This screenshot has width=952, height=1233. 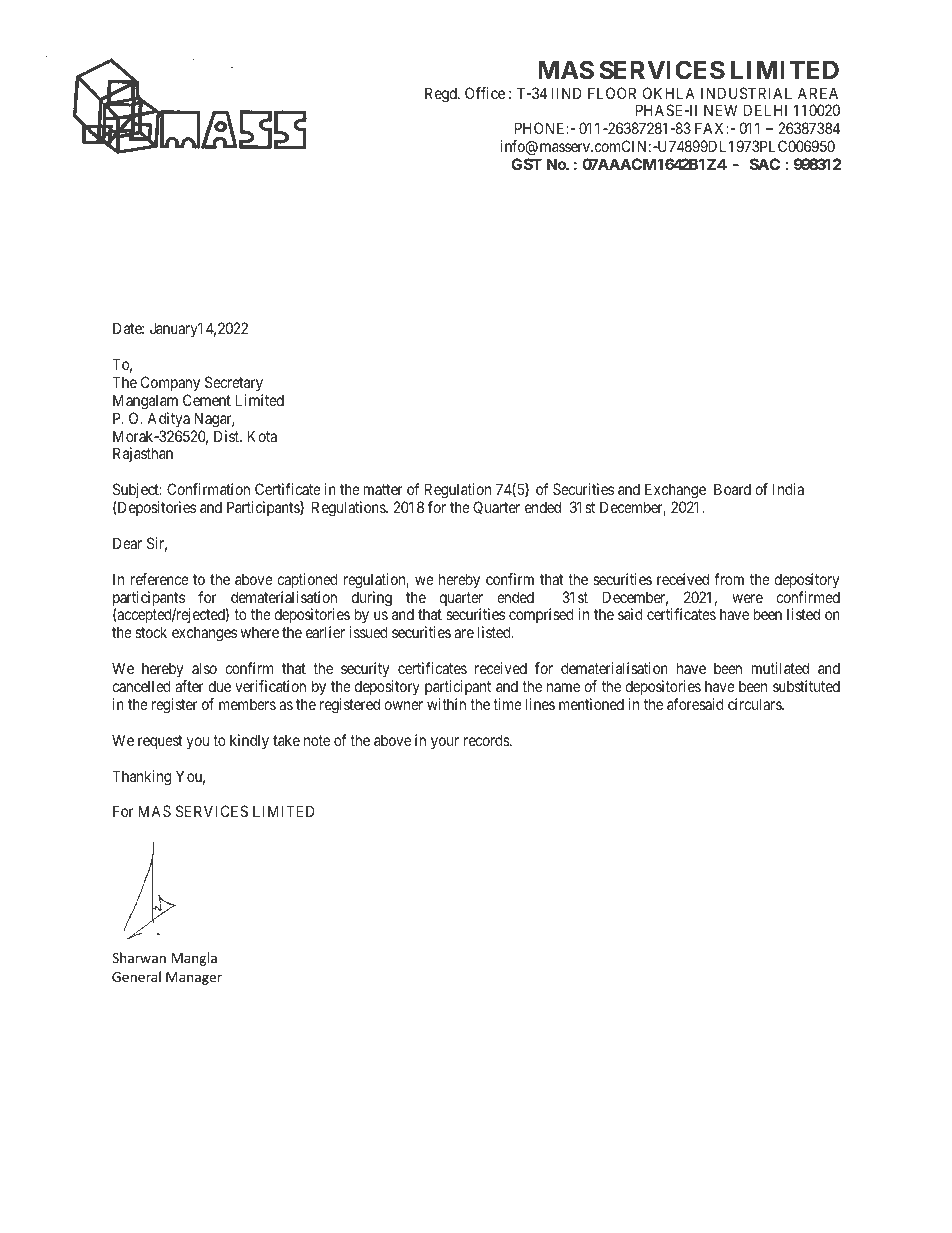 What do you see at coordinates (729, 579) in the screenshot?
I see `from` at bounding box center [729, 579].
